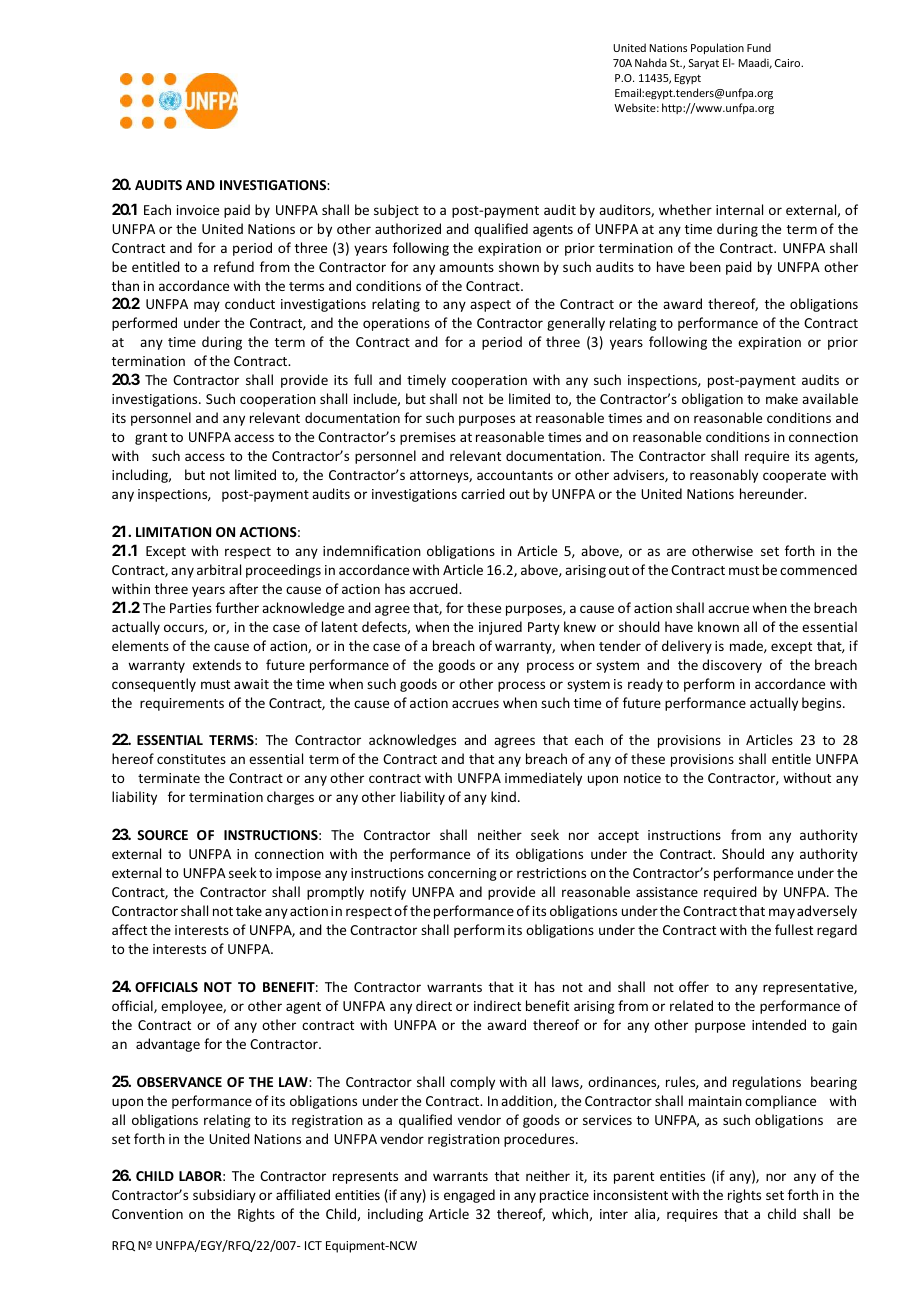  What do you see at coordinates (642, 778) in the document?
I see `notice` at bounding box center [642, 778].
